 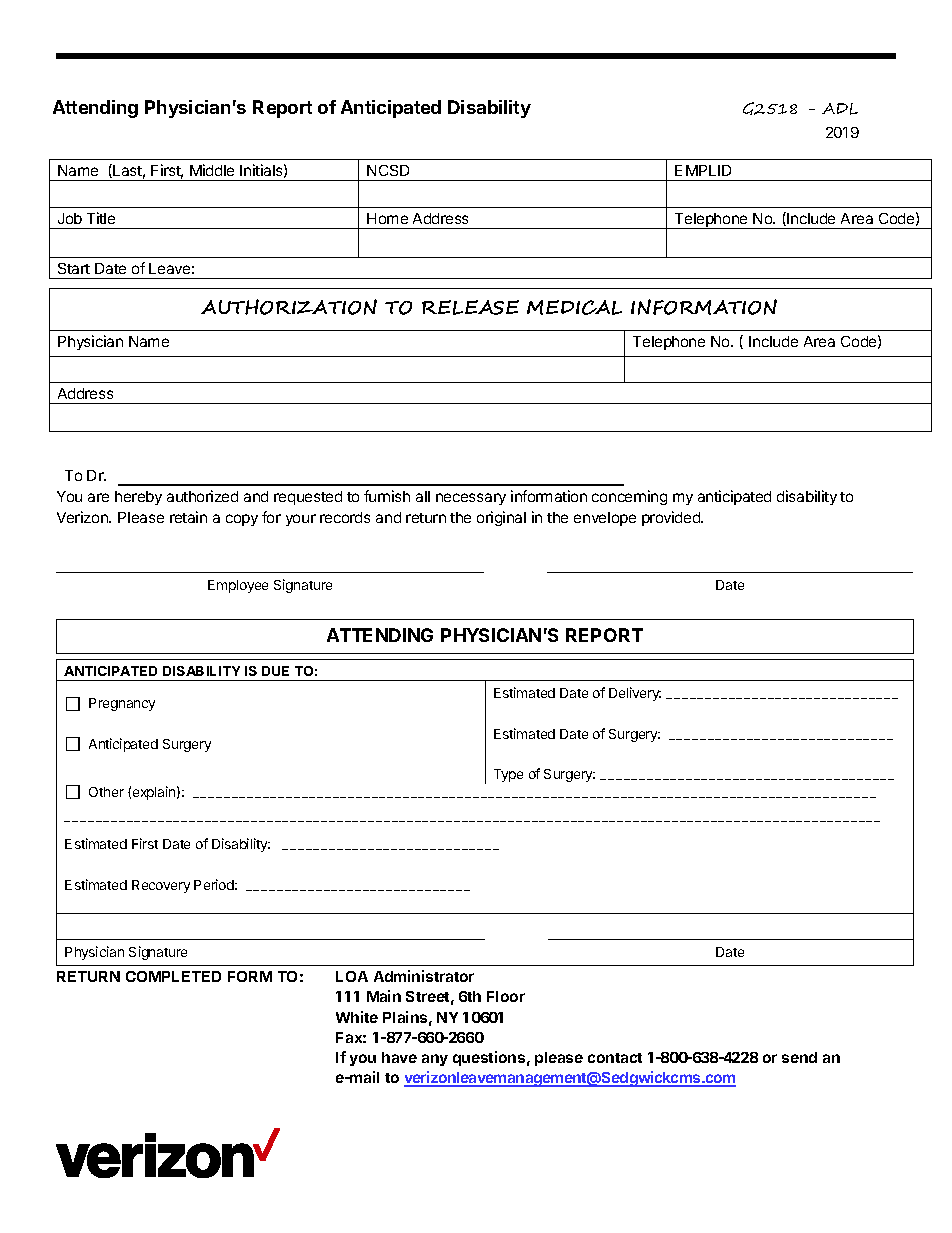 What do you see at coordinates (501, 518) in the document?
I see `original` at bounding box center [501, 518].
